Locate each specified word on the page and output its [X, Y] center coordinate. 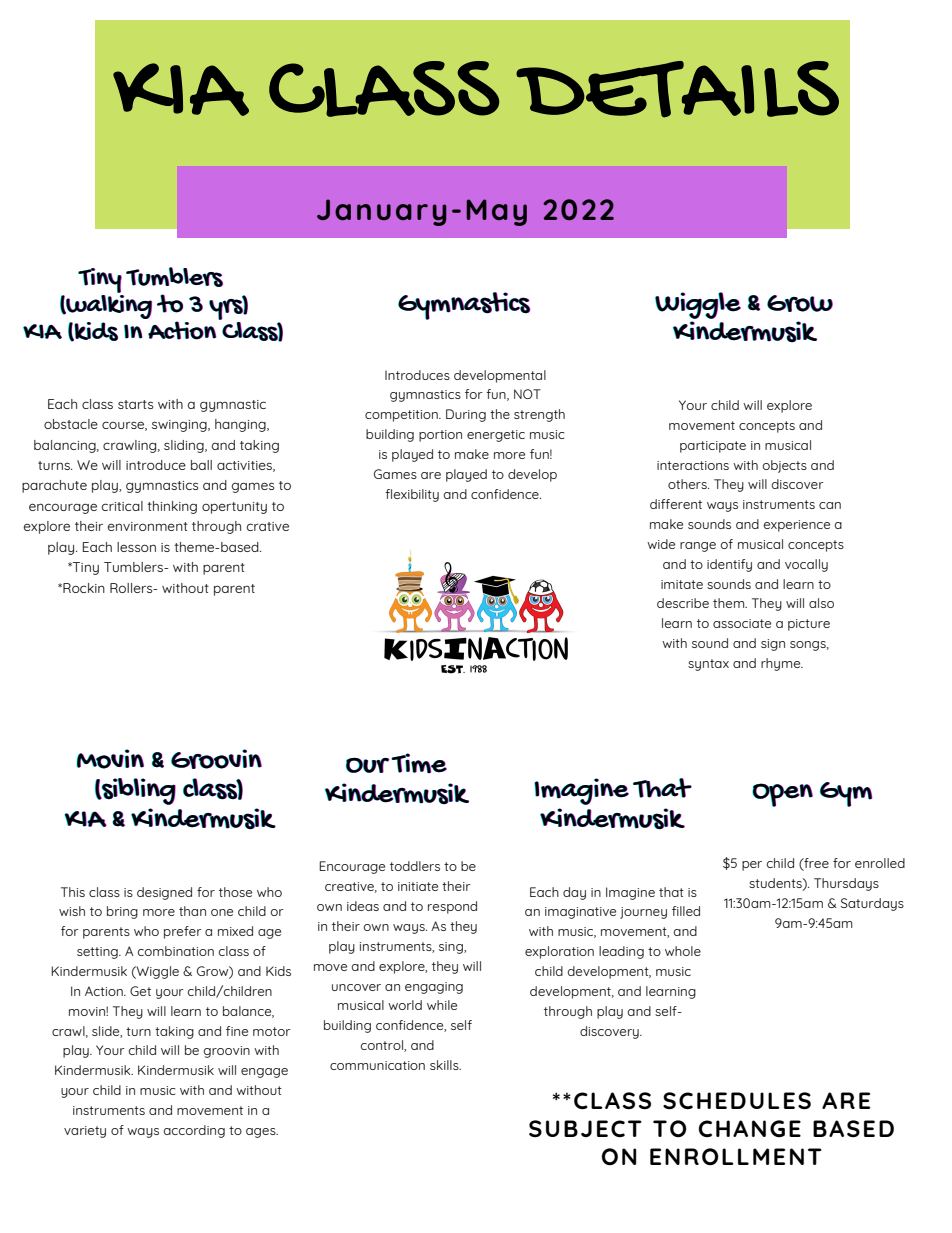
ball [201, 465]
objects [785, 466]
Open [782, 795]
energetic [496, 436]
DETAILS [677, 89]
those [235, 892]
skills [445, 1065]
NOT [527, 394]
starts [135, 404]
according [194, 1131]
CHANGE [750, 1128]
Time [419, 763]
